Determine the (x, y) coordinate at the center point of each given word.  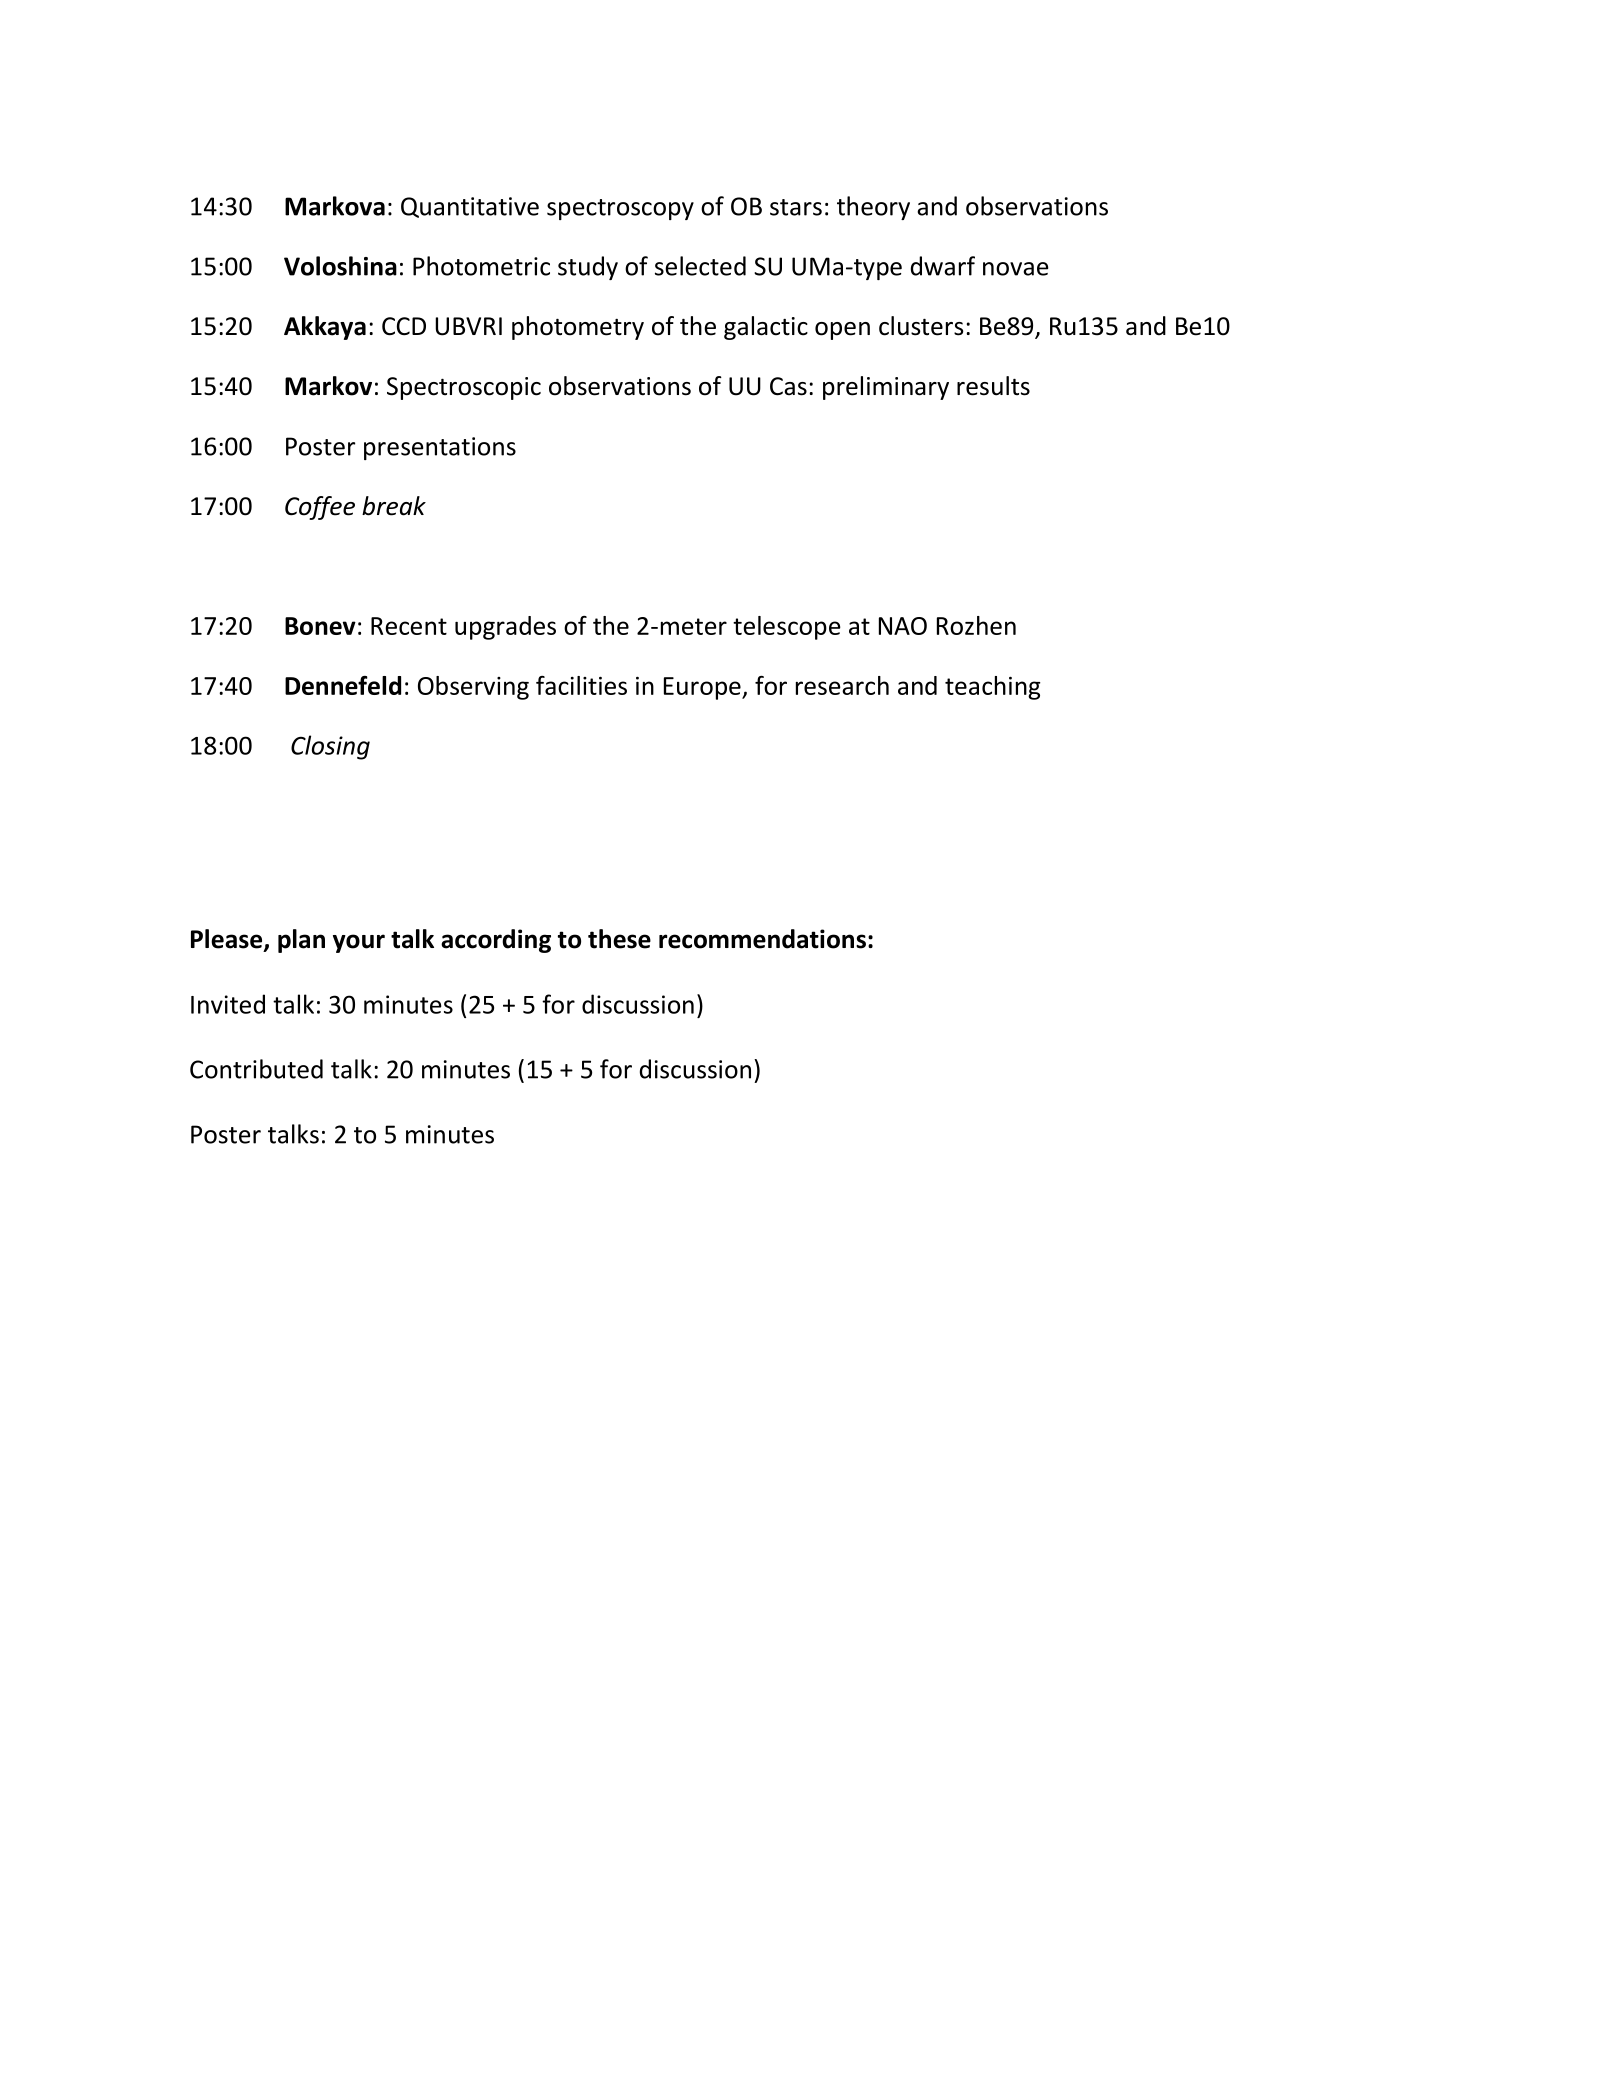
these (619, 939)
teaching (992, 688)
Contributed (256, 1069)
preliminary (886, 388)
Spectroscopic (464, 388)
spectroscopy (620, 209)
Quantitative (470, 207)
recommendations (762, 939)
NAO (903, 626)
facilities (581, 685)
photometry (578, 328)
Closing (330, 747)
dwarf (943, 266)
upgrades (505, 628)
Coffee (320, 508)
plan (301, 941)
